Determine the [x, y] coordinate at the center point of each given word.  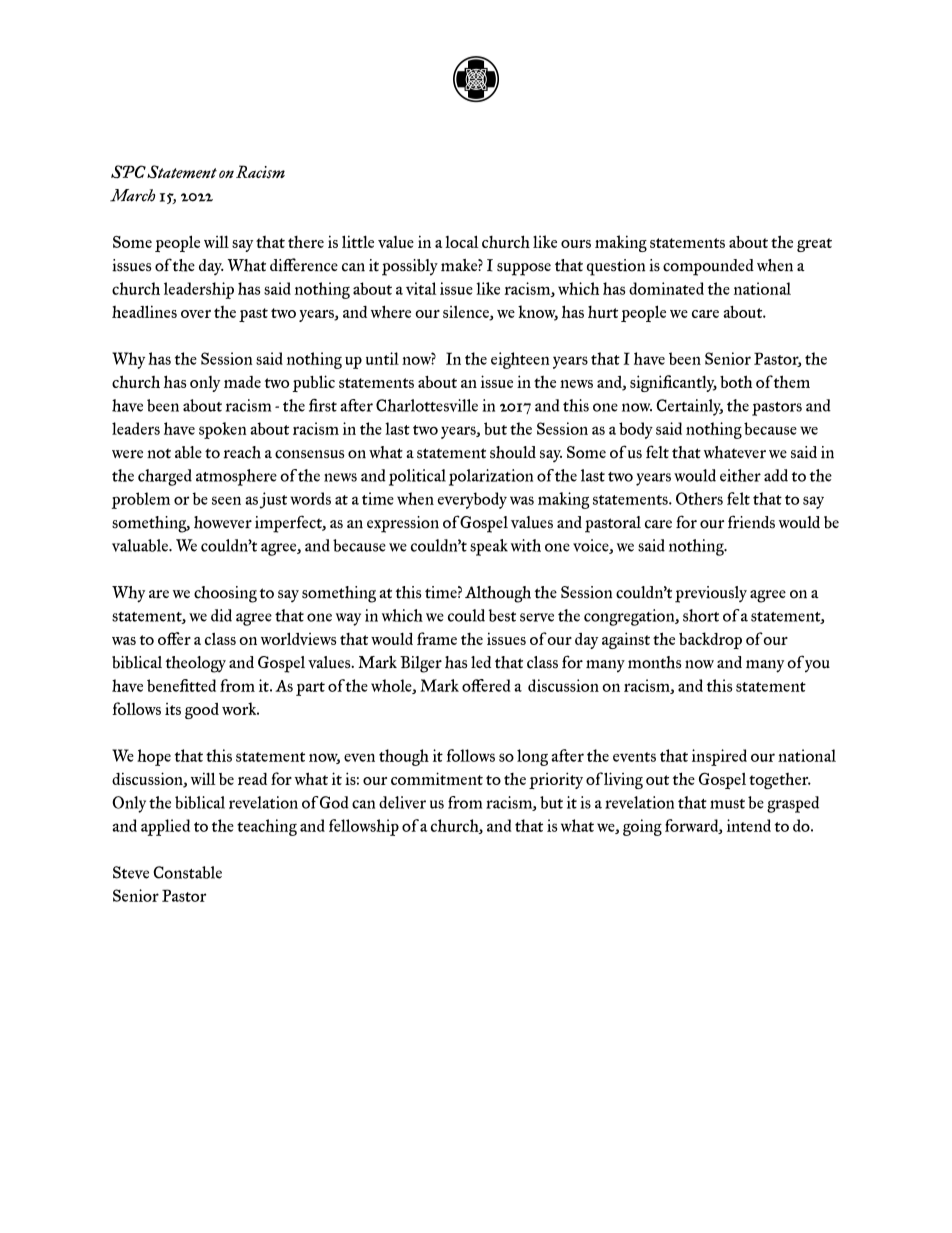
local [462, 241]
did [221, 615]
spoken [223, 430]
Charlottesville [427, 405]
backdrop [710, 640]
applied [165, 827]
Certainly [689, 407]
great [814, 245]
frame [437, 638]
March [132, 195]
